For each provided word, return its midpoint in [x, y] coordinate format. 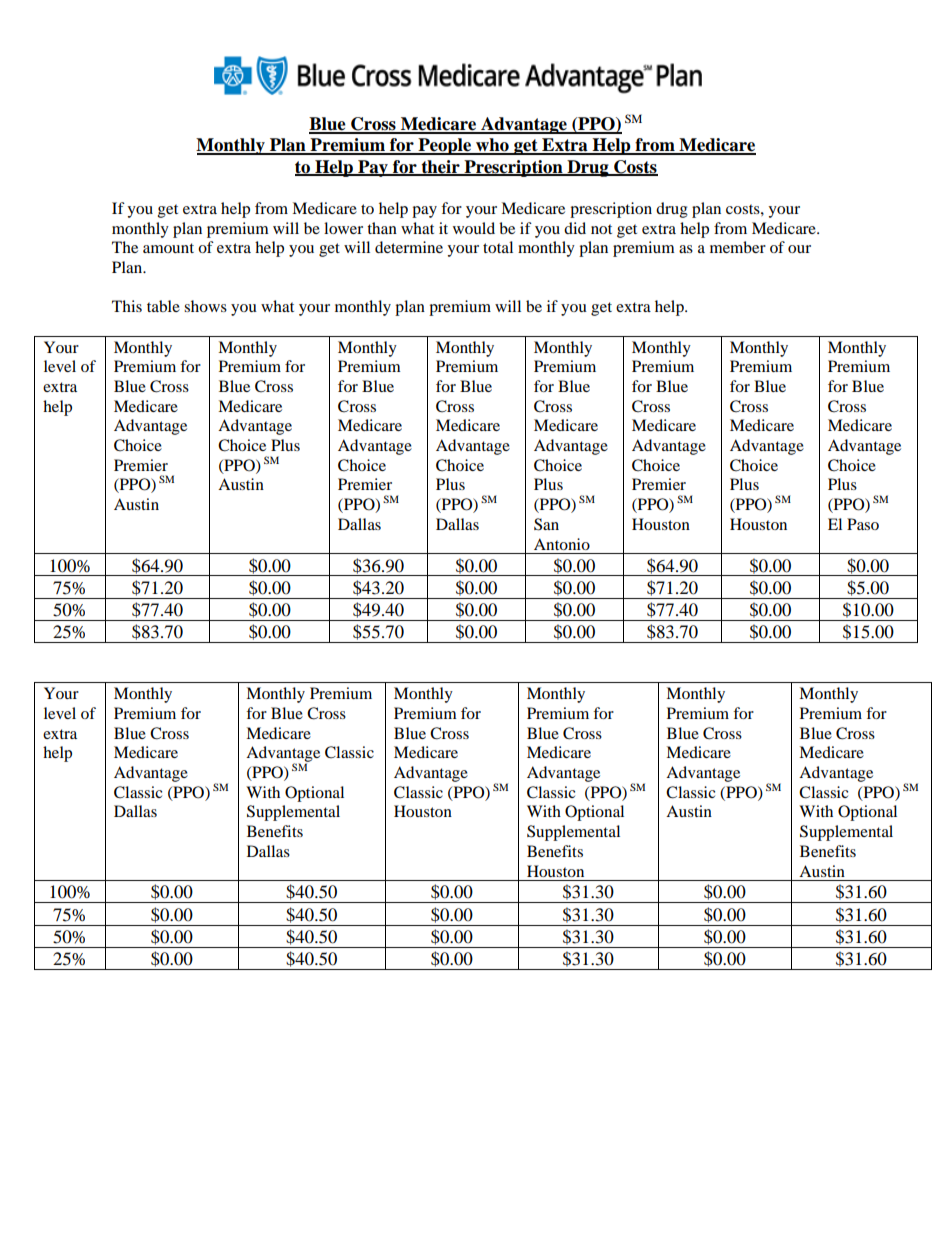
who [492, 146]
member [738, 247]
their [440, 167]
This [127, 306]
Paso [863, 524]
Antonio [562, 544]
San [546, 524]
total [498, 247]
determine [409, 247]
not [601, 229]
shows [205, 306]
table [163, 306]
